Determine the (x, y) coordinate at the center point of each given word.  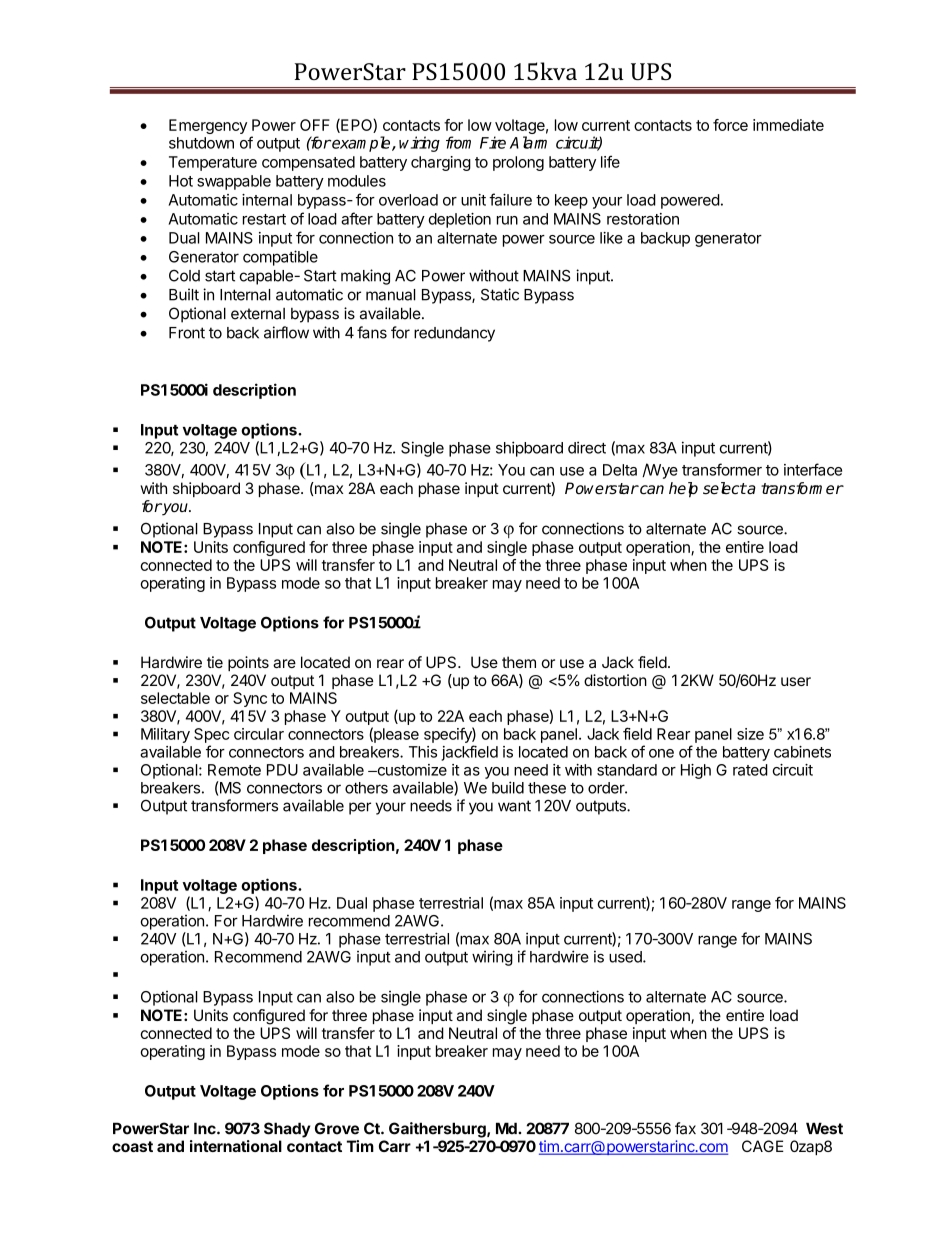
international (236, 1146)
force (730, 125)
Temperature (213, 163)
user (796, 681)
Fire (493, 142)
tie (215, 662)
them (519, 662)
